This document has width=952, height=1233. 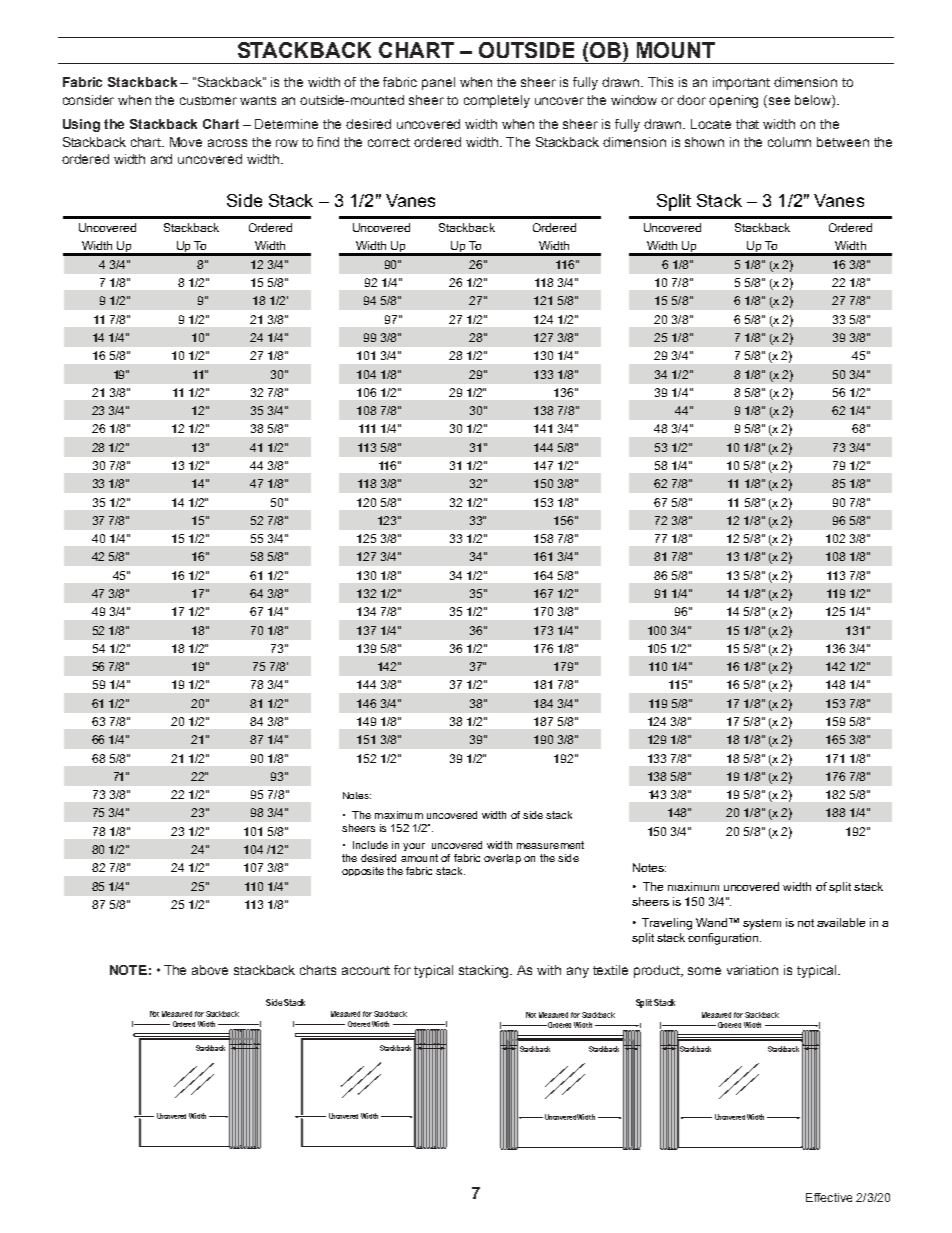 What do you see at coordinates (752, 970) in the document?
I see `variation` at bounding box center [752, 970].
